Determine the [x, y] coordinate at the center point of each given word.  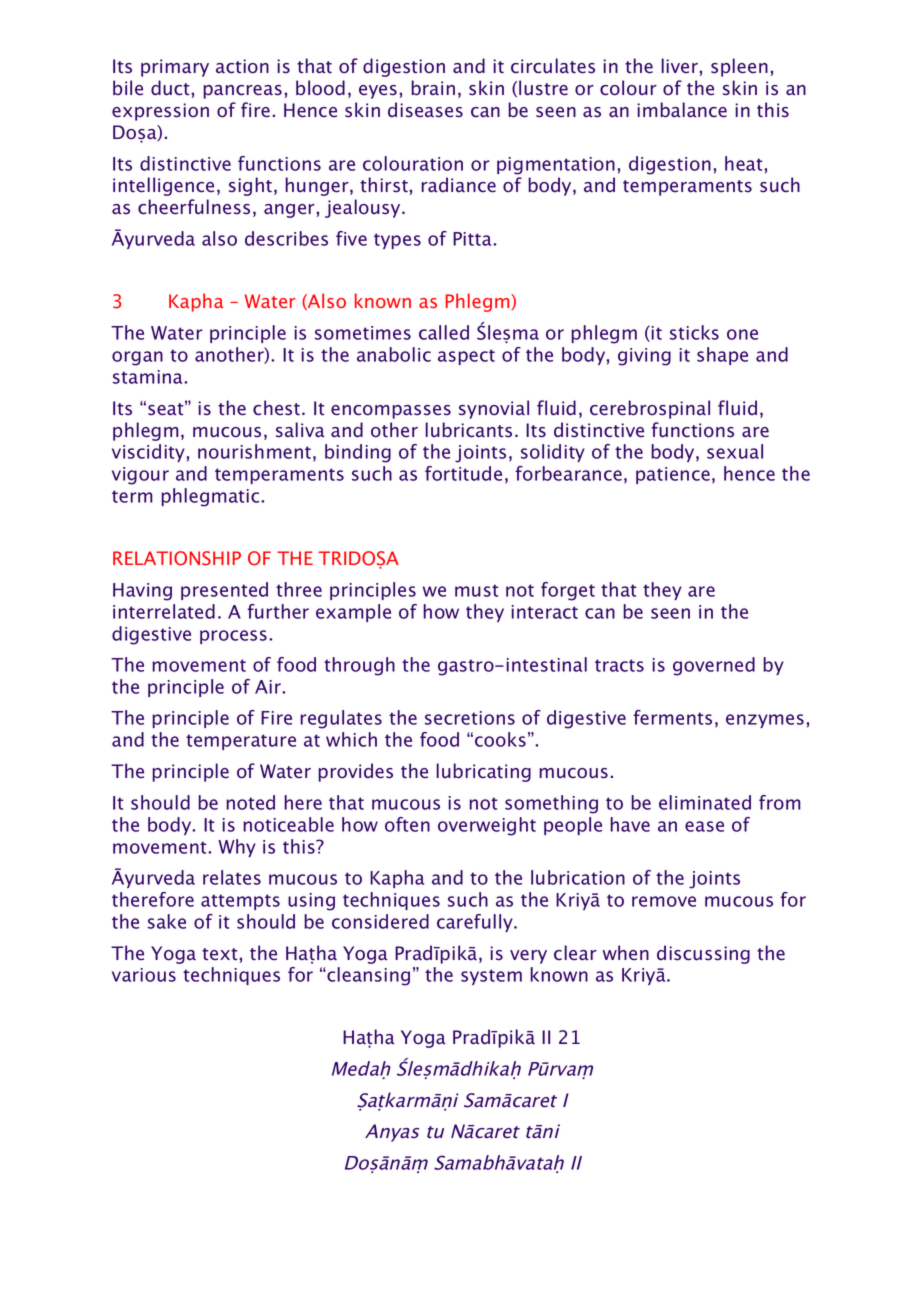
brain [433, 88]
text [220, 954]
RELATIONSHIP [177, 558]
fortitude [463, 473]
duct [170, 88]
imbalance [682, 110]
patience [673, 475]
